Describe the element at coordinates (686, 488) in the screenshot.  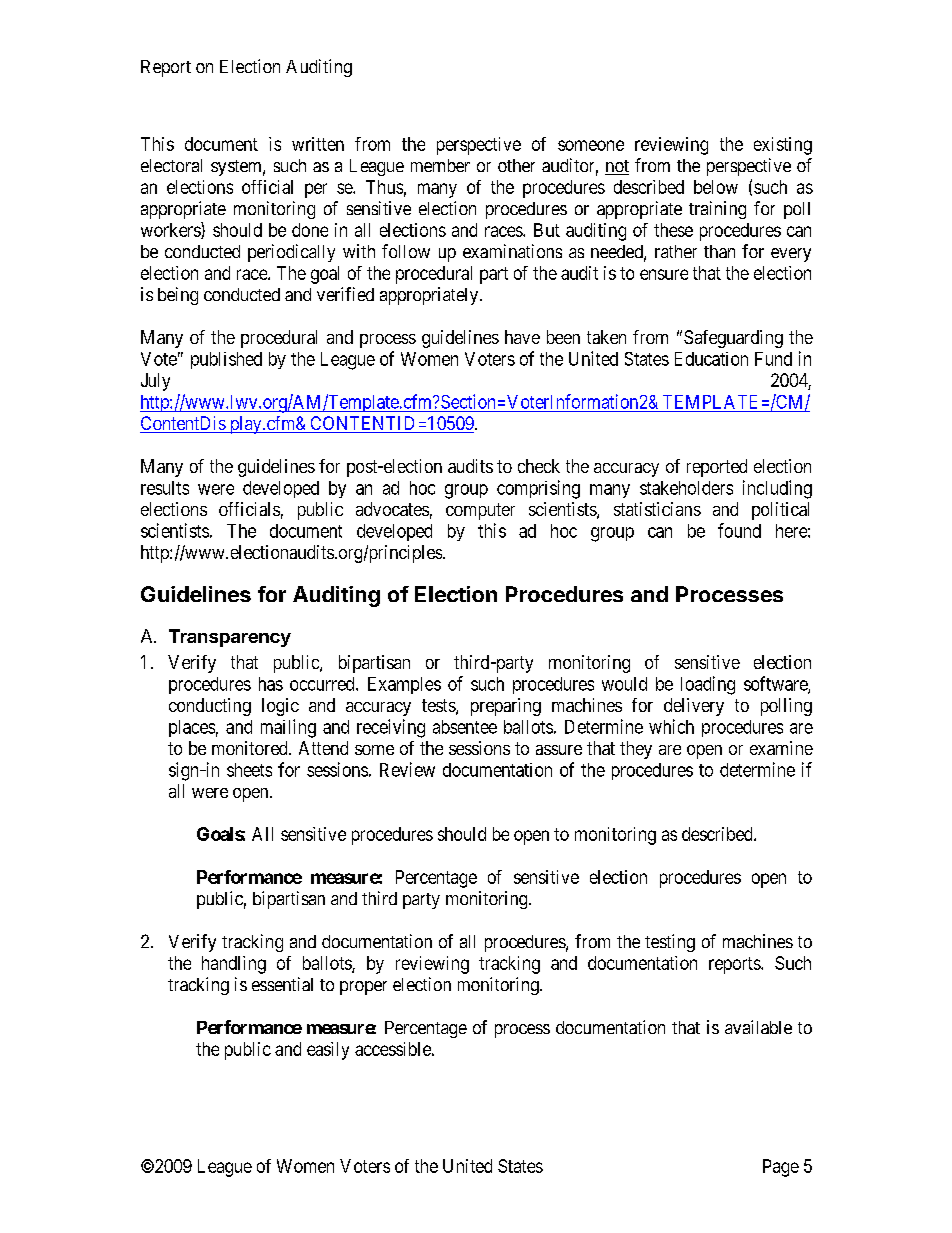
I see `stakeholders` at that location.
